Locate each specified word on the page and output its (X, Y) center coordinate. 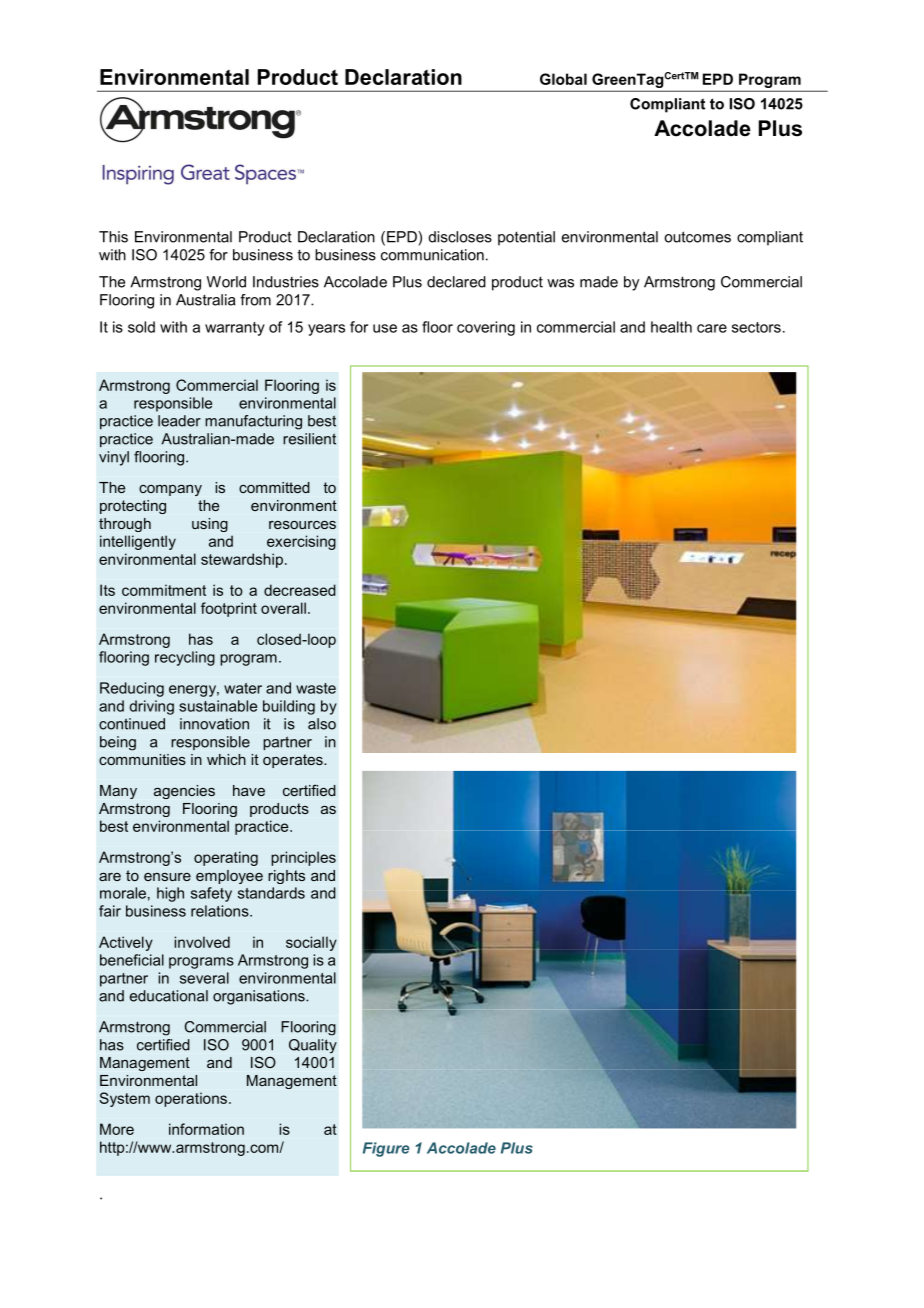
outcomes (697, 237)
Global (563, 79)
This (113, 237)
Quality (313, 1046)
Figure (386, 1149)
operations (191, 1099)
